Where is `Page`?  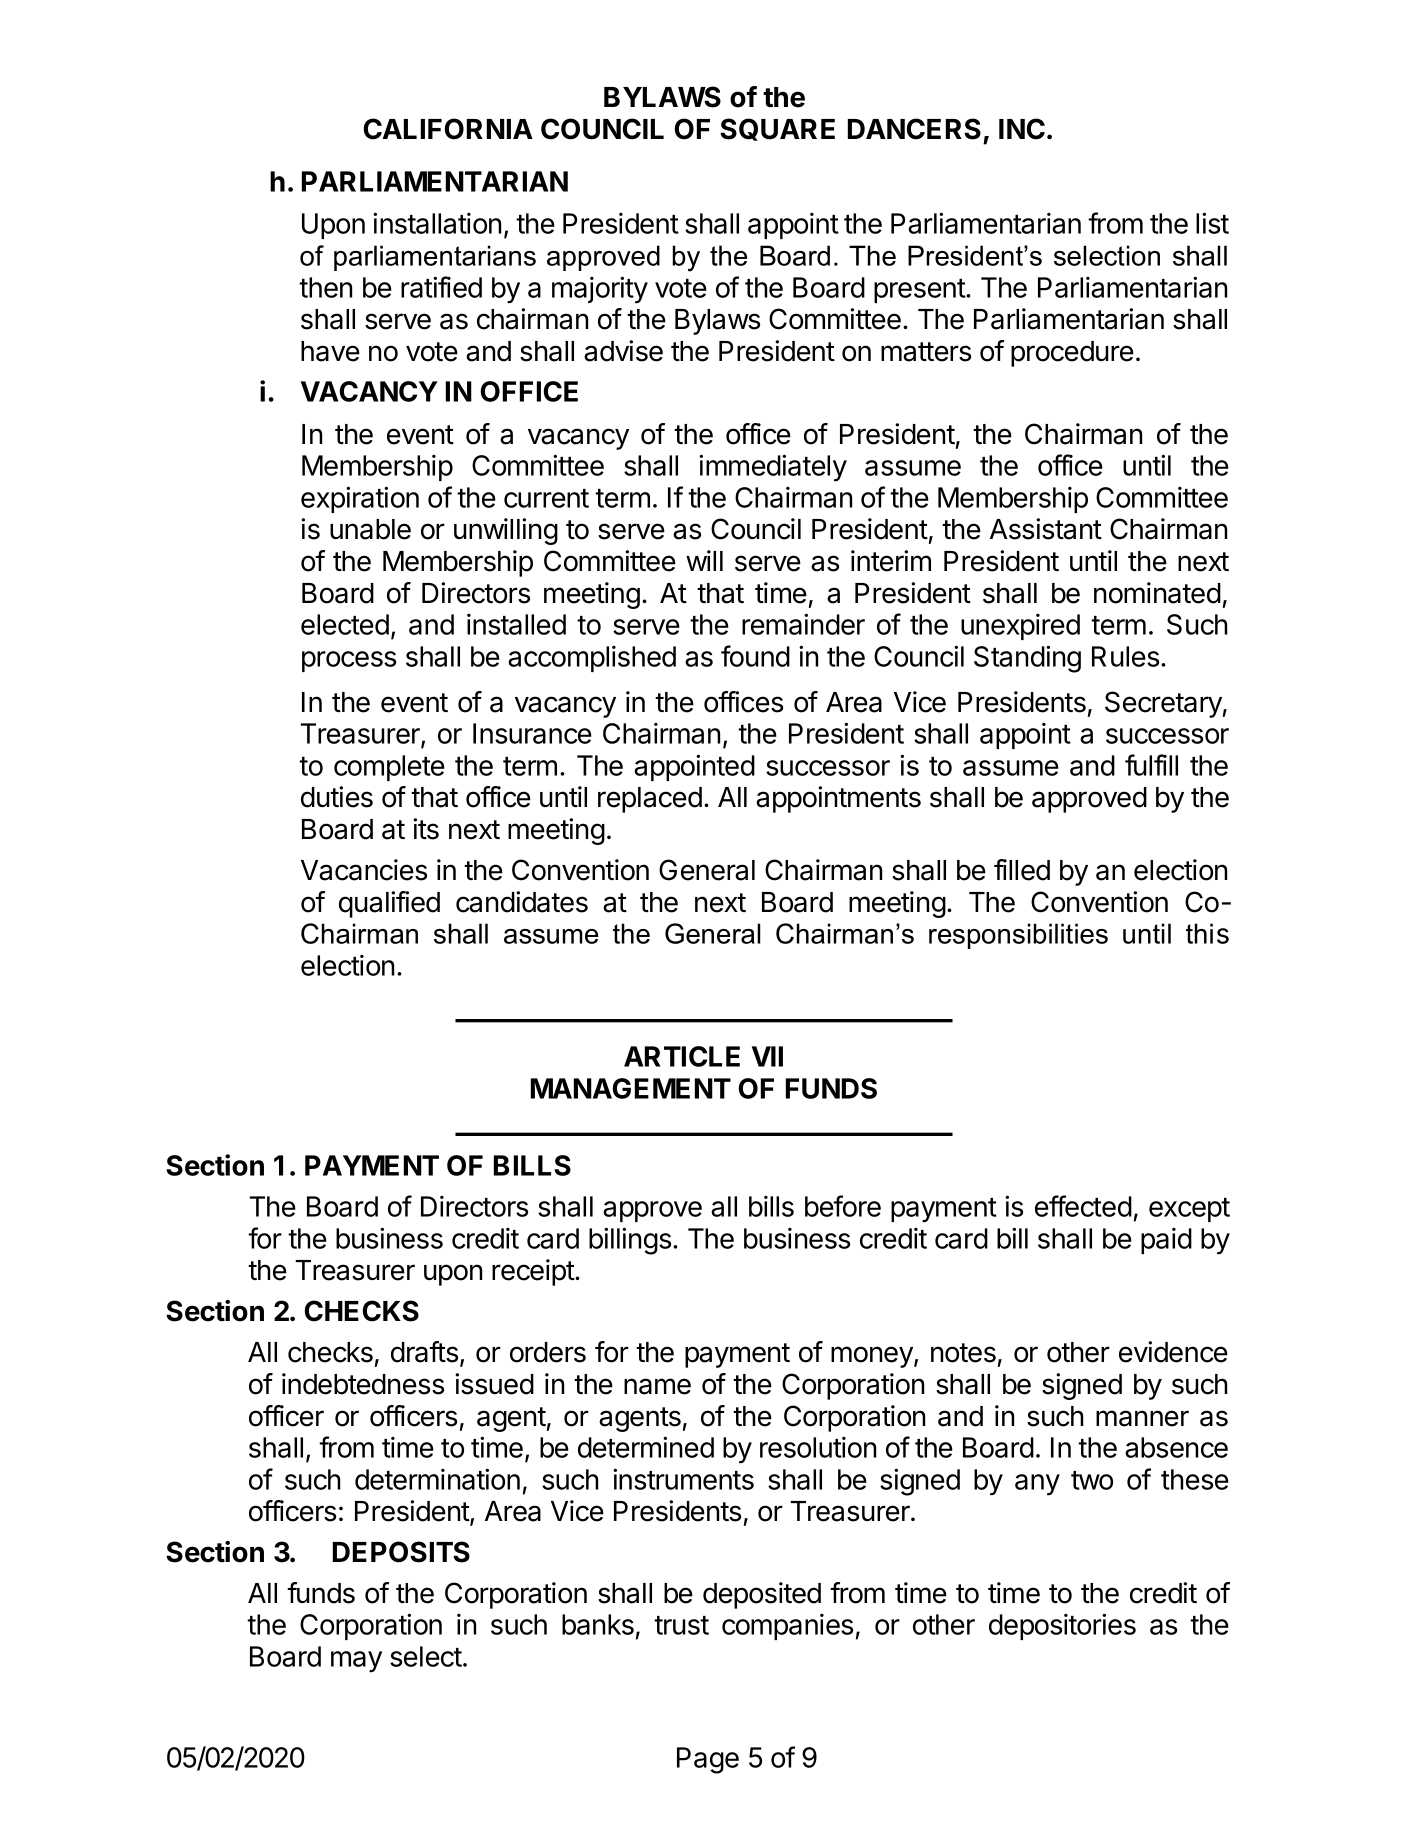
Page is located at coordinates (708, 1760).
